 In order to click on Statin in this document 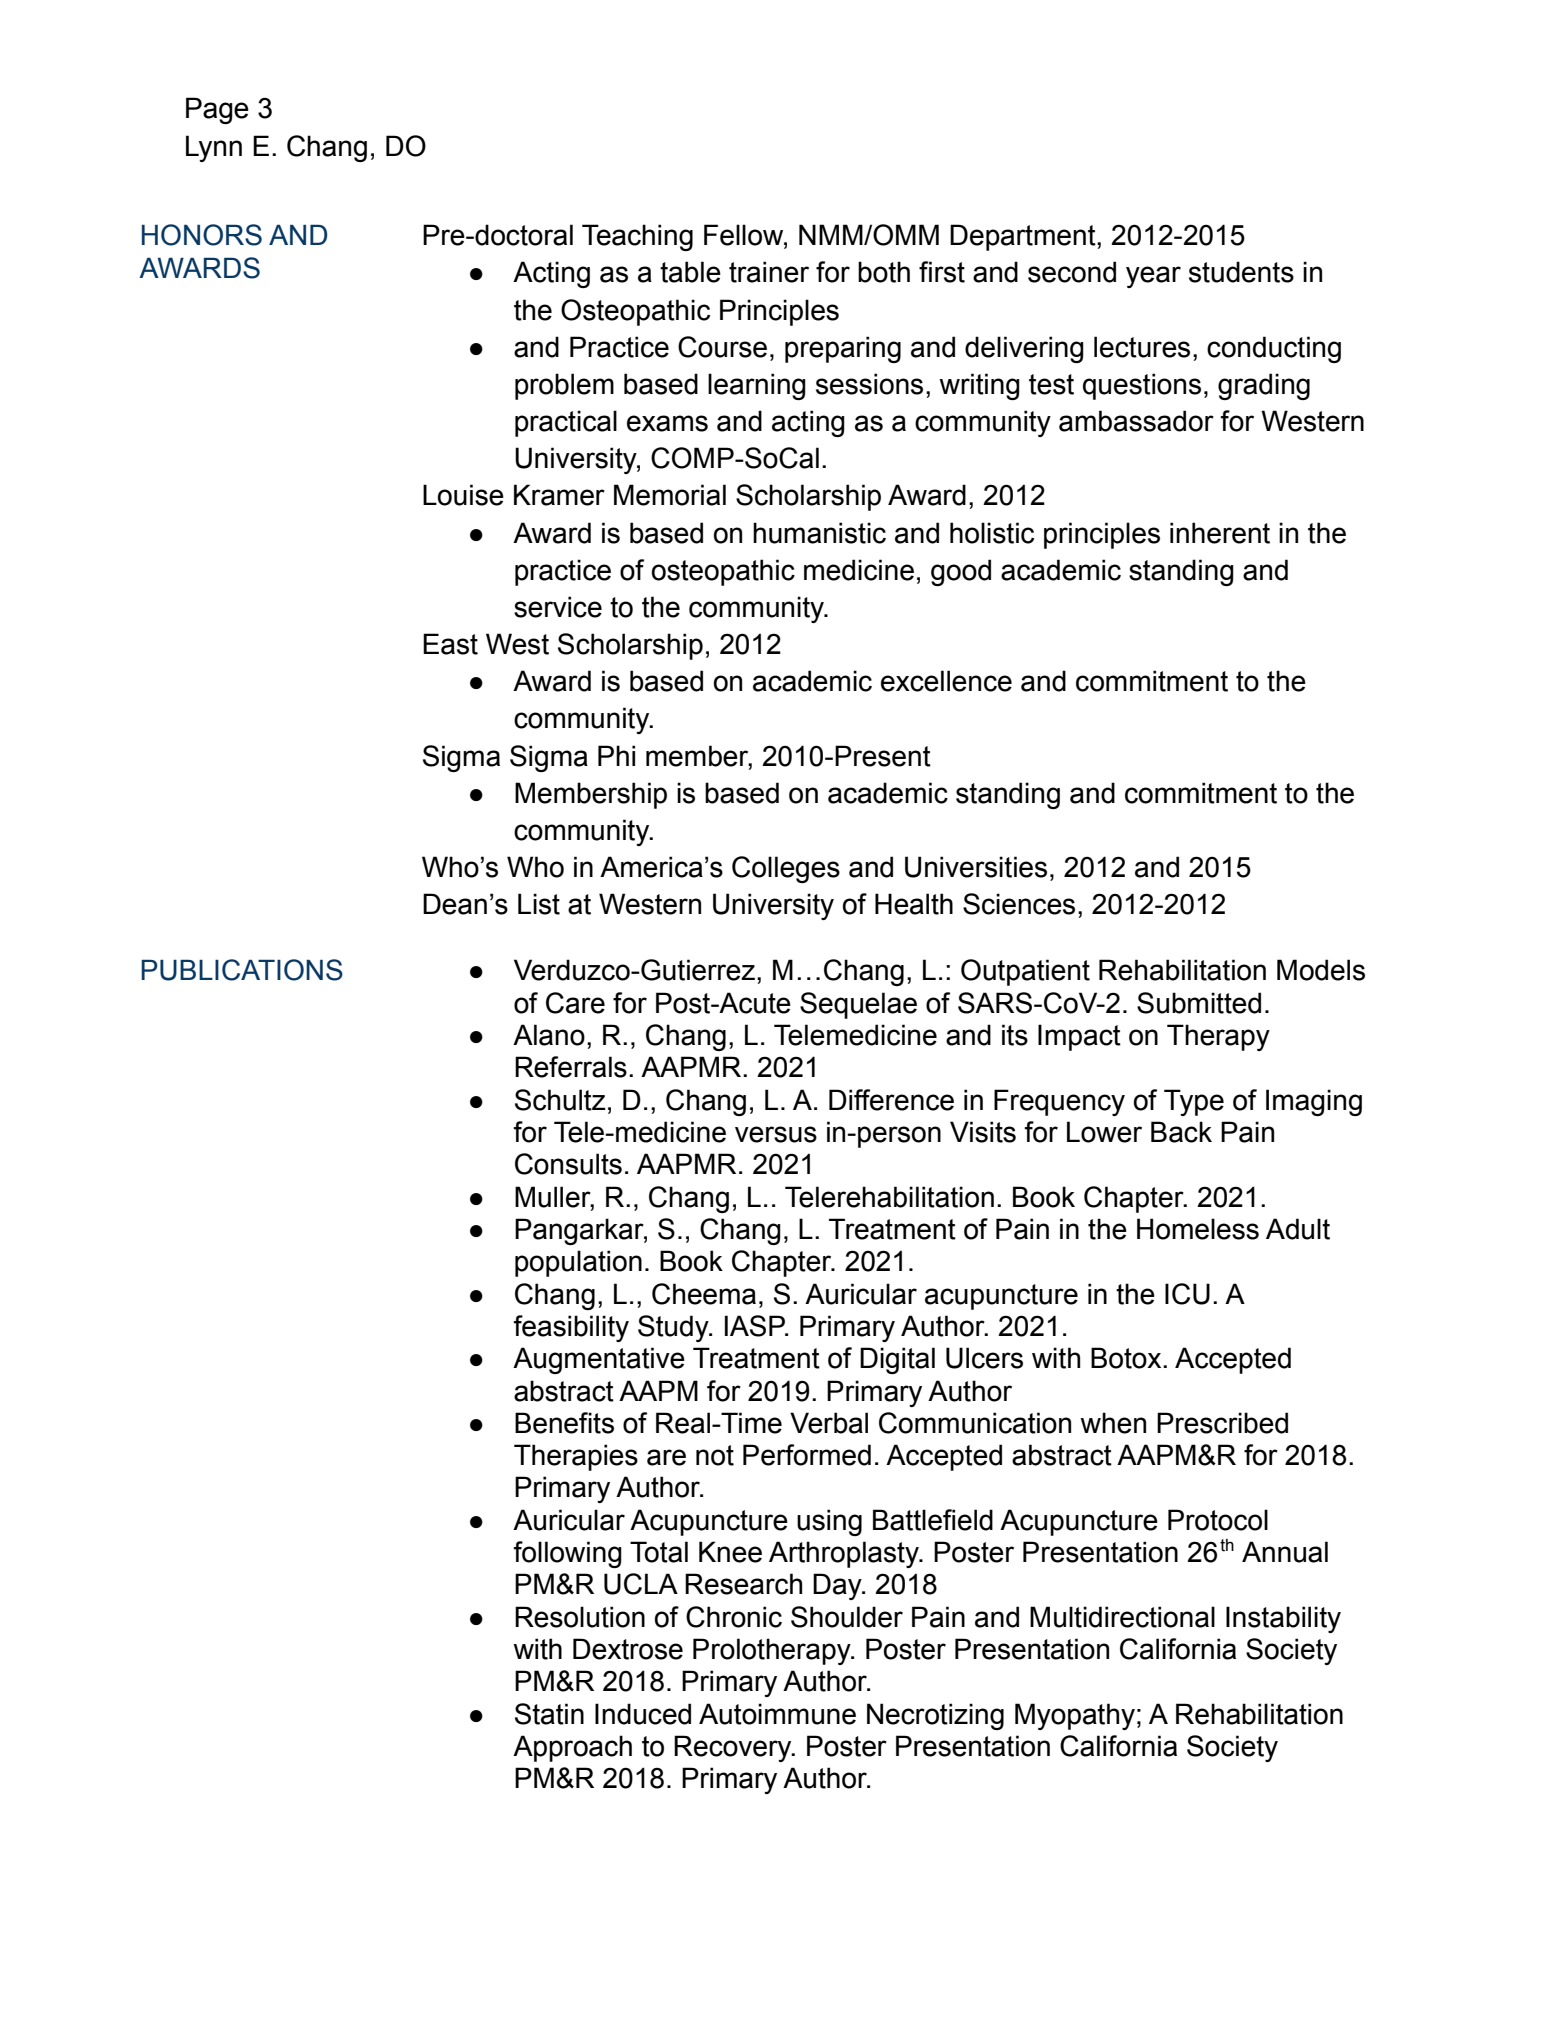, I will do `click(549, 1714)`.
